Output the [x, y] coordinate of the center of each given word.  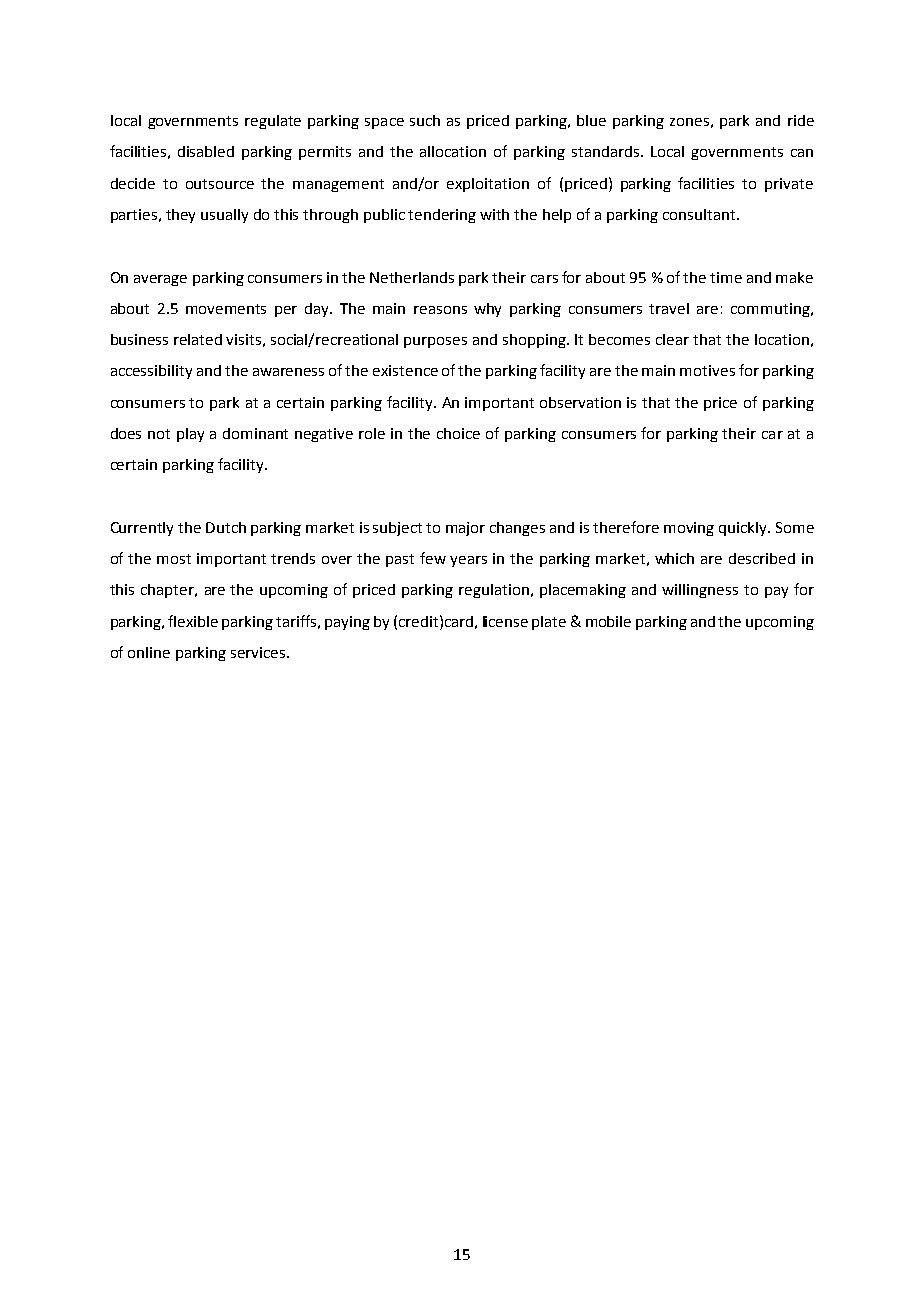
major [465, 529]
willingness [700, 591]
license [505, 621]
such [425, 120]
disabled [206, 151]
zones [689, 122]
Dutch [226, 527]
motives [707, 370]
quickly [744, 529]
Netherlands [412, 277]
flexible [193, 621]
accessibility [151, 372]
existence [405, 370]
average [160, 280]
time [726, 277]
